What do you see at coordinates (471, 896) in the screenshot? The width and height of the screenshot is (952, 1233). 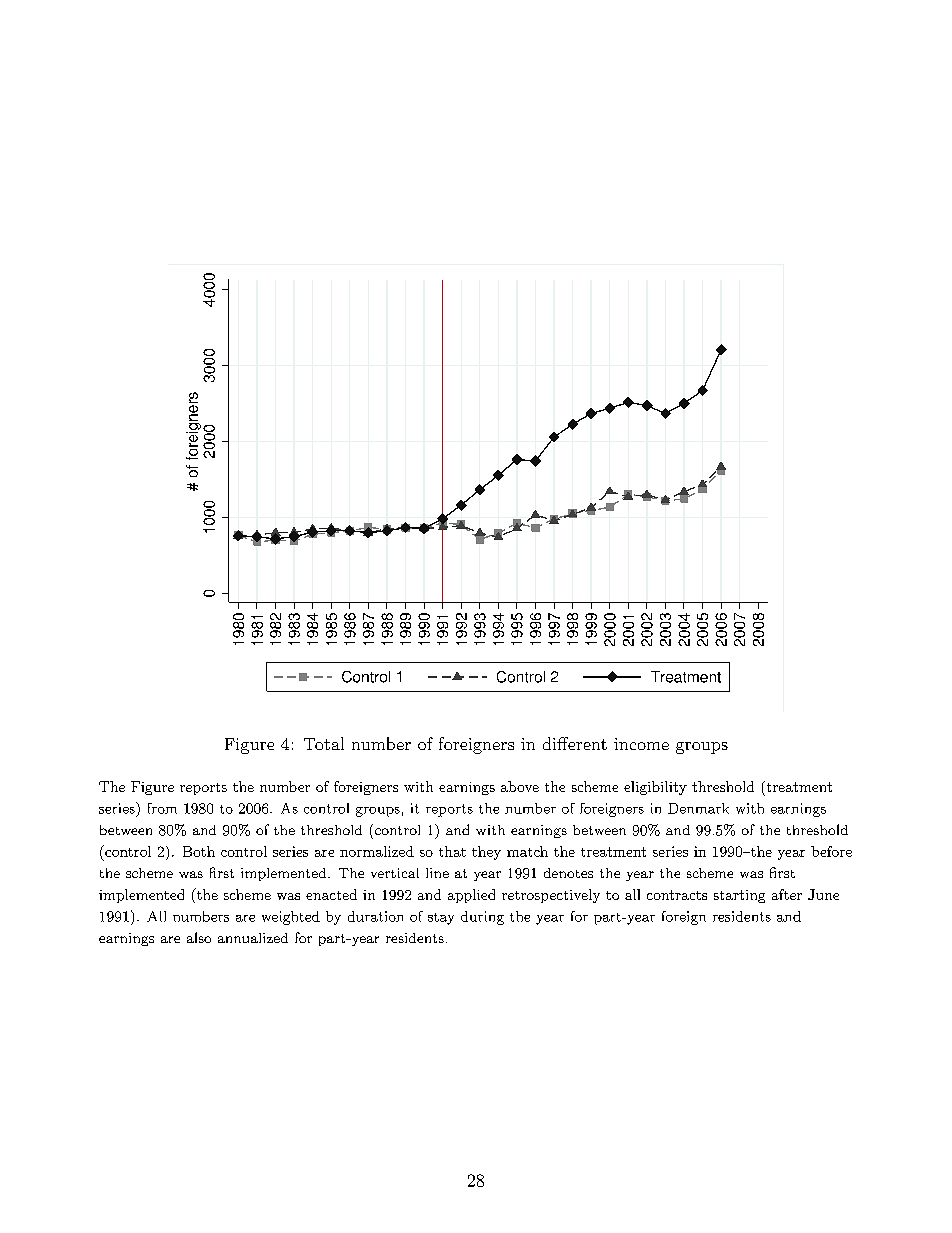 I see `applied` at bounding box center [471, 896].
